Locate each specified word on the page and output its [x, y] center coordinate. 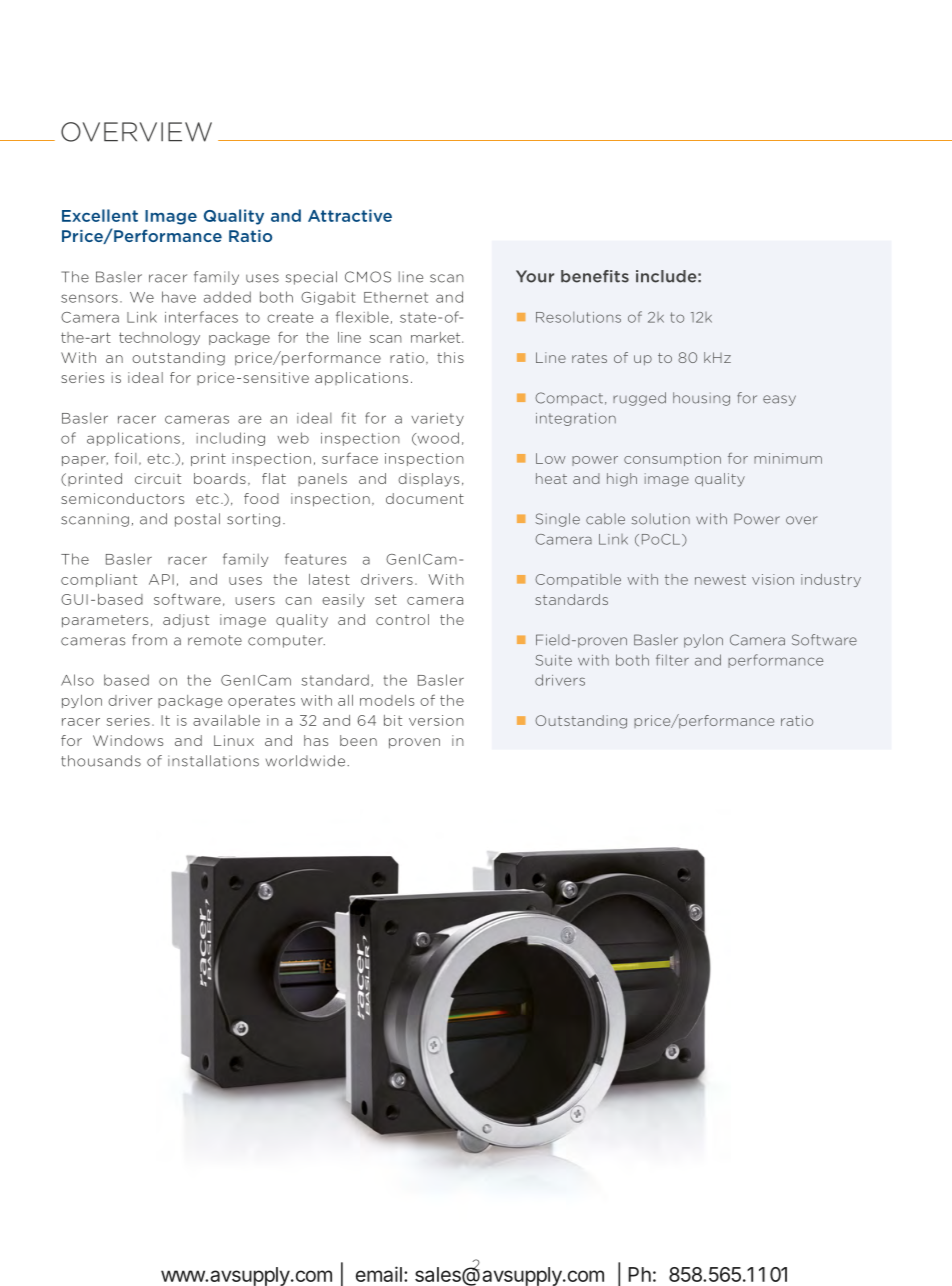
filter [672, 660]
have [179, 297]
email [379, 1274]
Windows [128, 740]
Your [535, 276]
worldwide [307, 761]
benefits [595, 276]
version [436, 720]
